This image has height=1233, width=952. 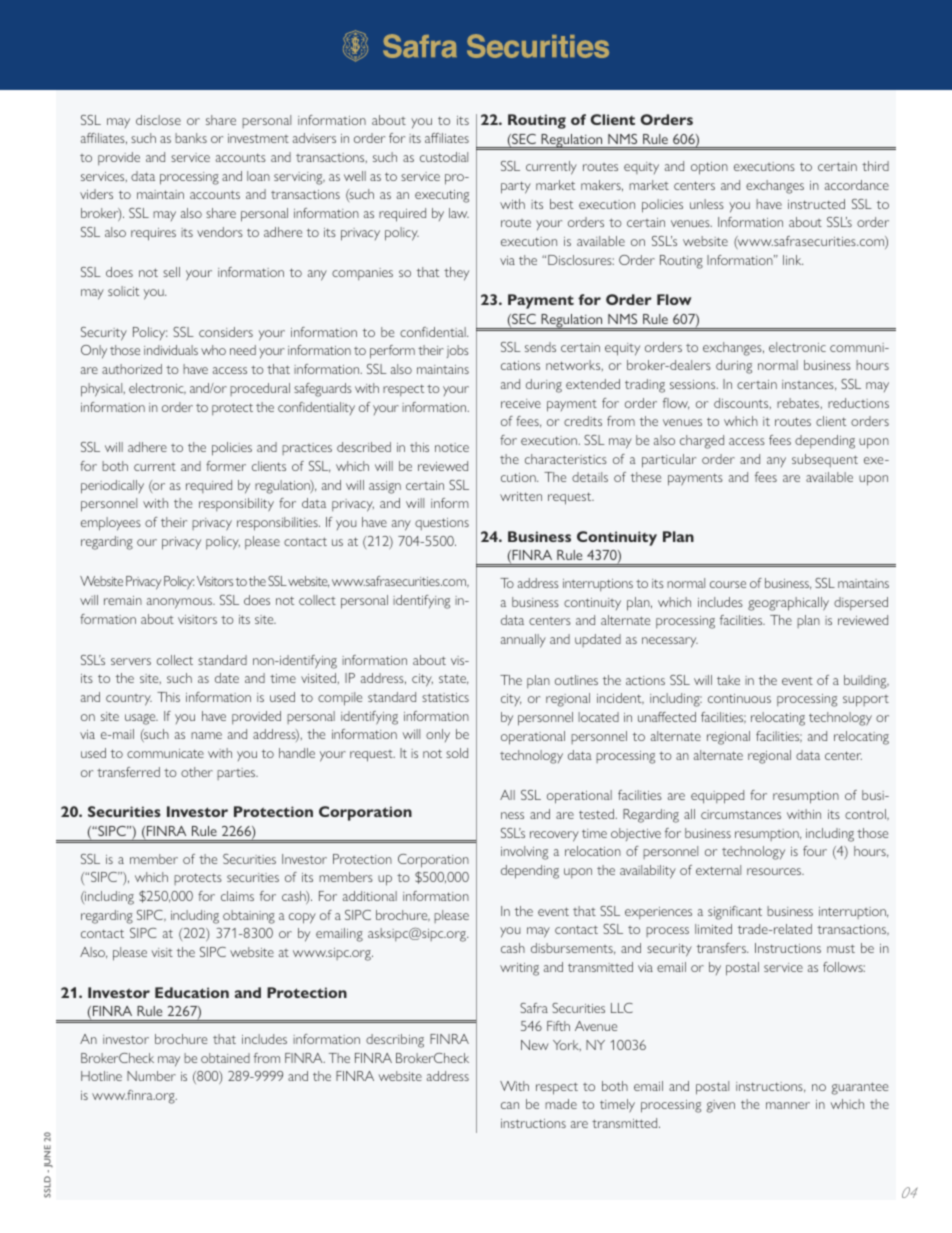 I want to click on banks, so click(x=191, y=138).
